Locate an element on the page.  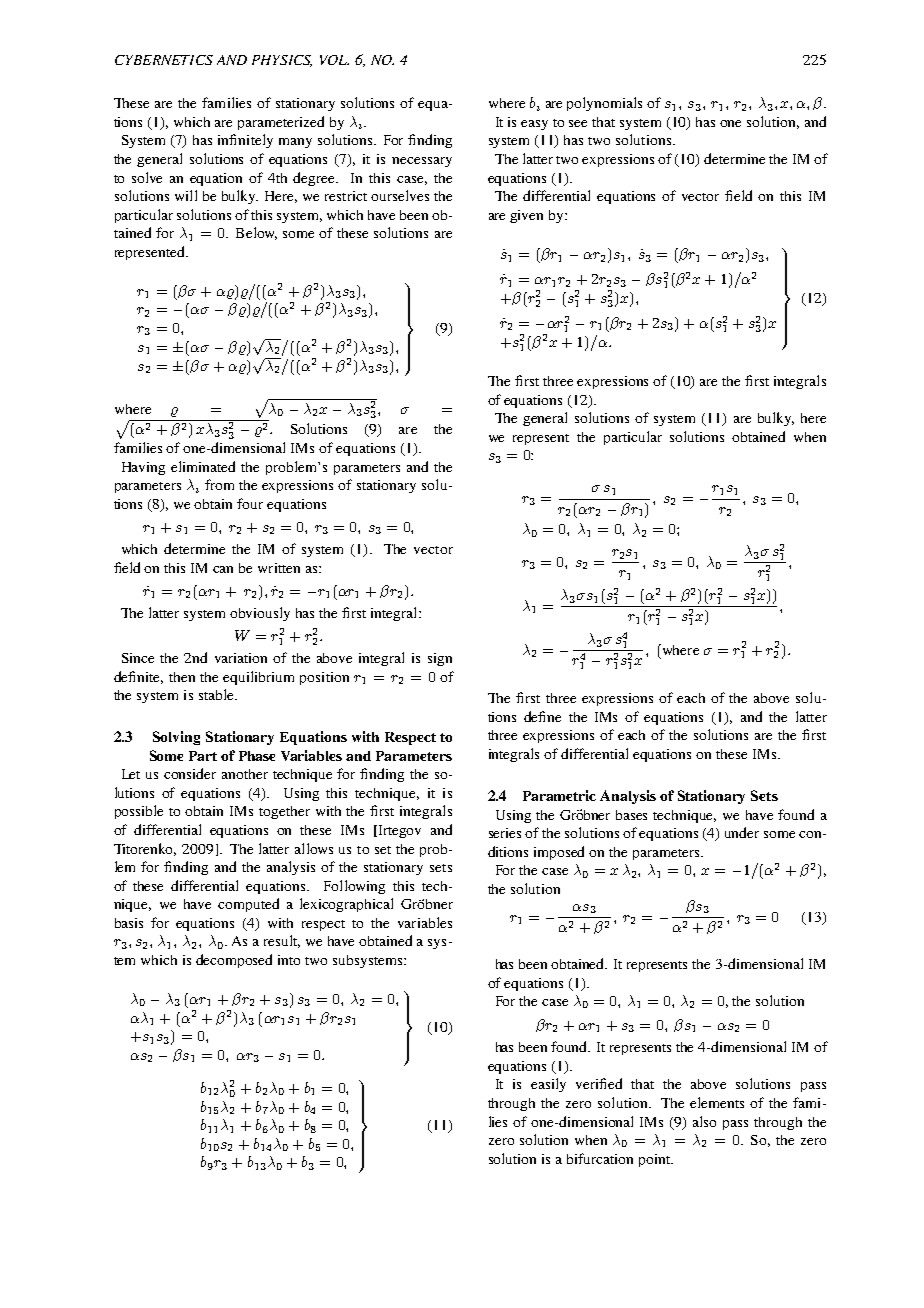
four is located at coordinates (250, 503).
